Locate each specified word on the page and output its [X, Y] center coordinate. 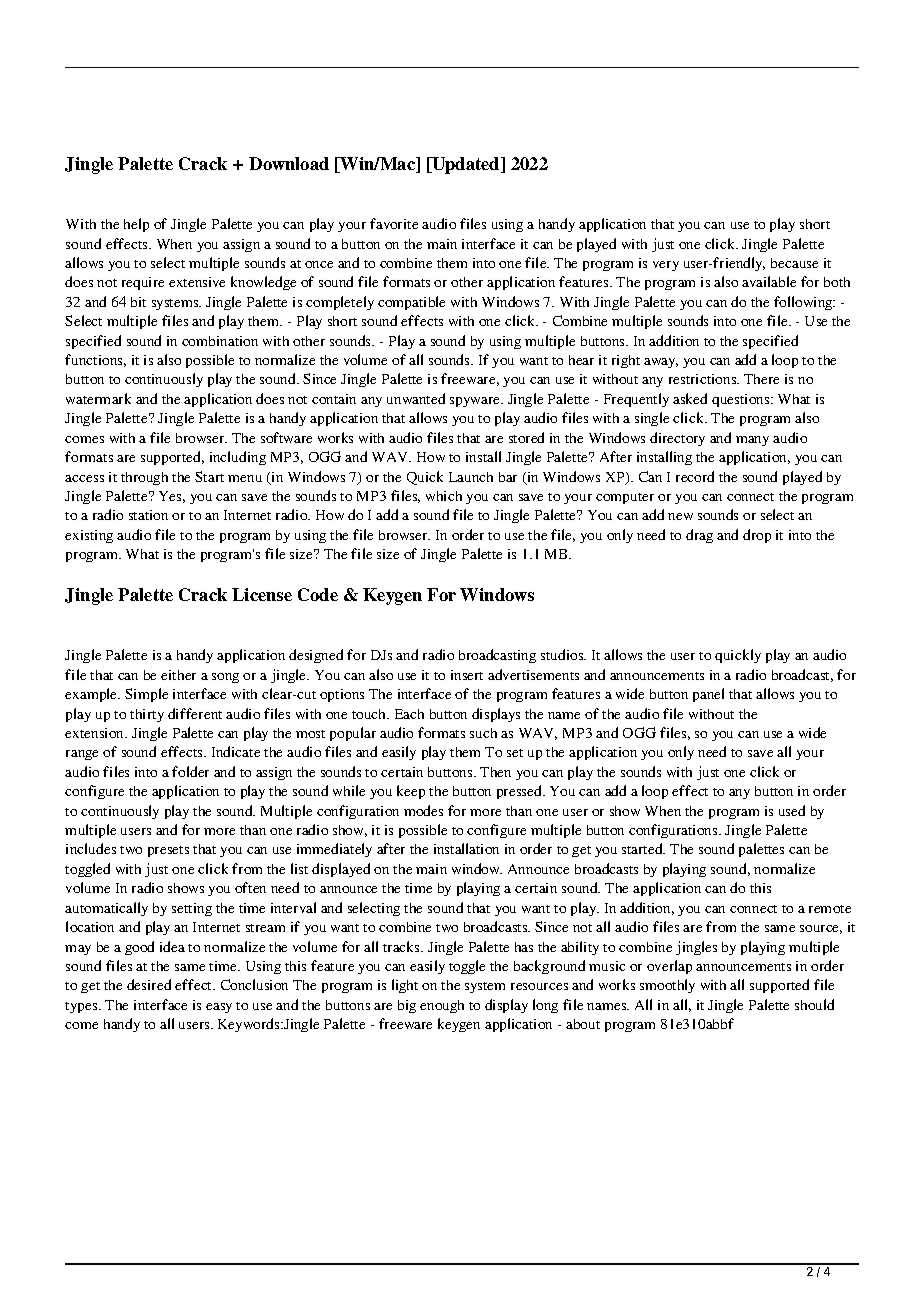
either [178, 675]
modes [423, 810]
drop [757, 536]
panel [708, 695]
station [148, 515]
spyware [476, 402]
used [792, 810]
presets [168, 851]
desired [149, 984]
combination [220, 341]
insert [467, 675]
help [136, 225]
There [761, 379]
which [444, 496]
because [794, 263]
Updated [466, 165]
